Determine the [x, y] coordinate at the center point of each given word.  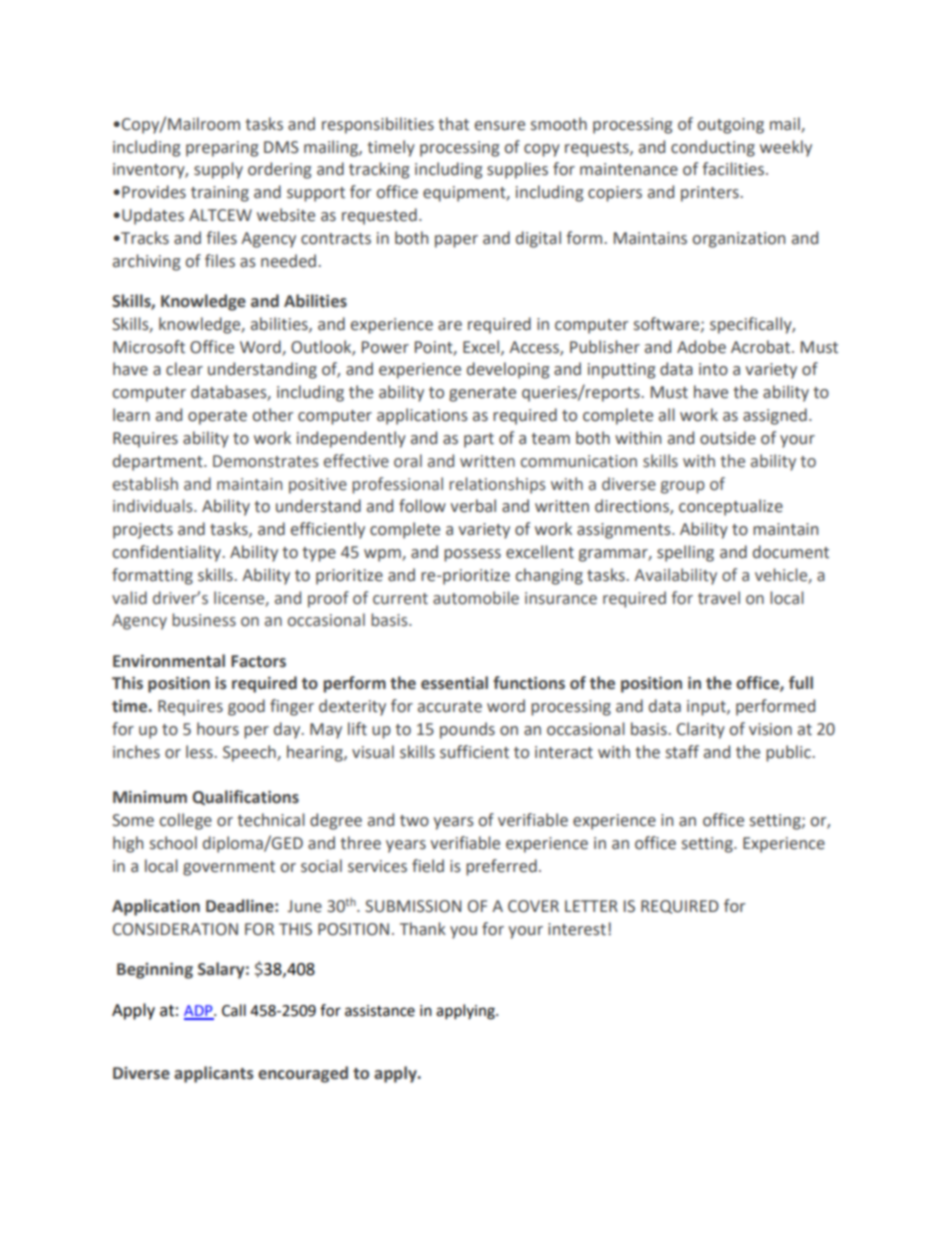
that [453, 124]
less [200, 752]
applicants [214, 1074]
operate [217, 417]
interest [577, 929]
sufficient [474, 752]
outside [728, 438]
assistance [380, 1011]
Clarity [701, 730]
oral [408, 461]
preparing [222, 149]
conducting [713, 148]
